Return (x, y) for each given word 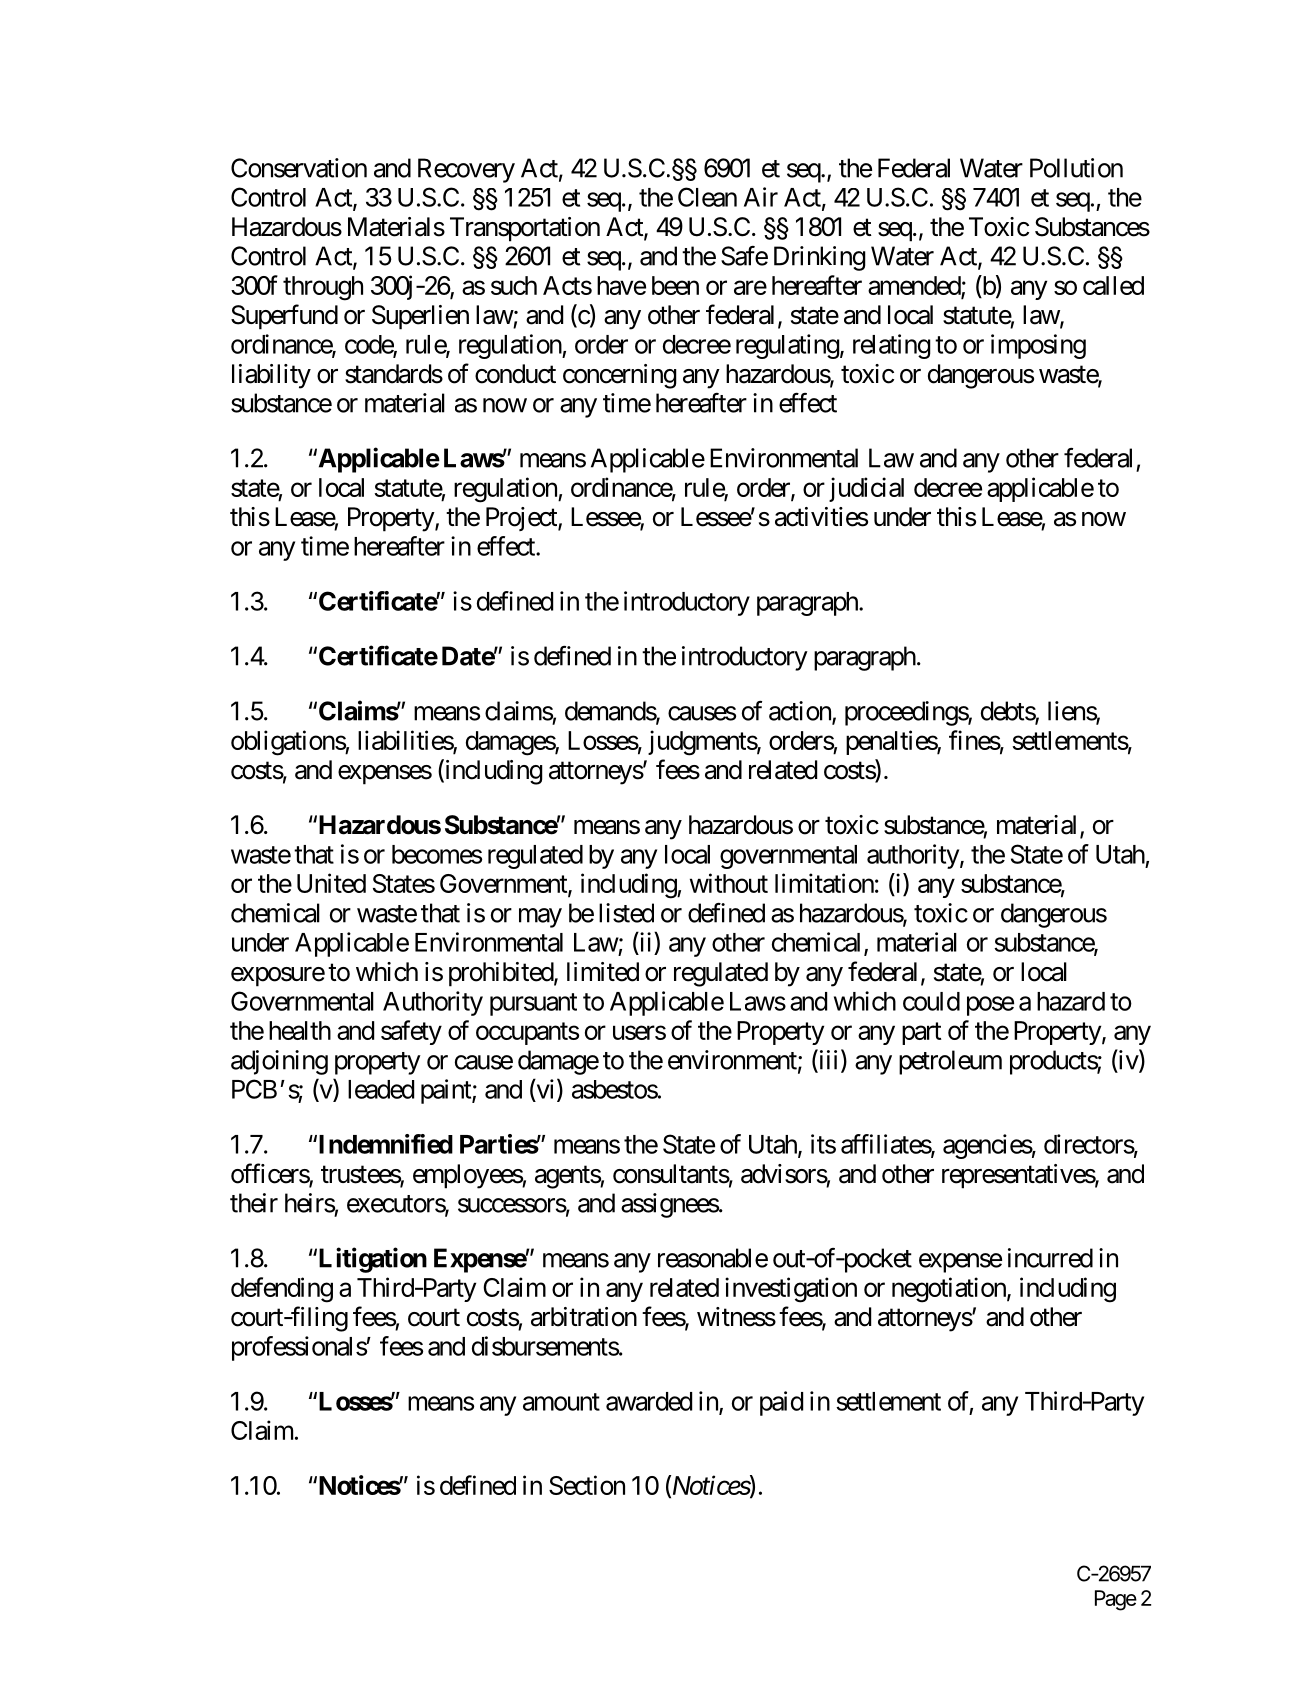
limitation (824, 883)
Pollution (1076, 168)
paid (781, 1403)
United (331, 883)
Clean (707, 197)
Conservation (299, 168)
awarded (649, 1401)
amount (561, 1402)
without (729, 883)
